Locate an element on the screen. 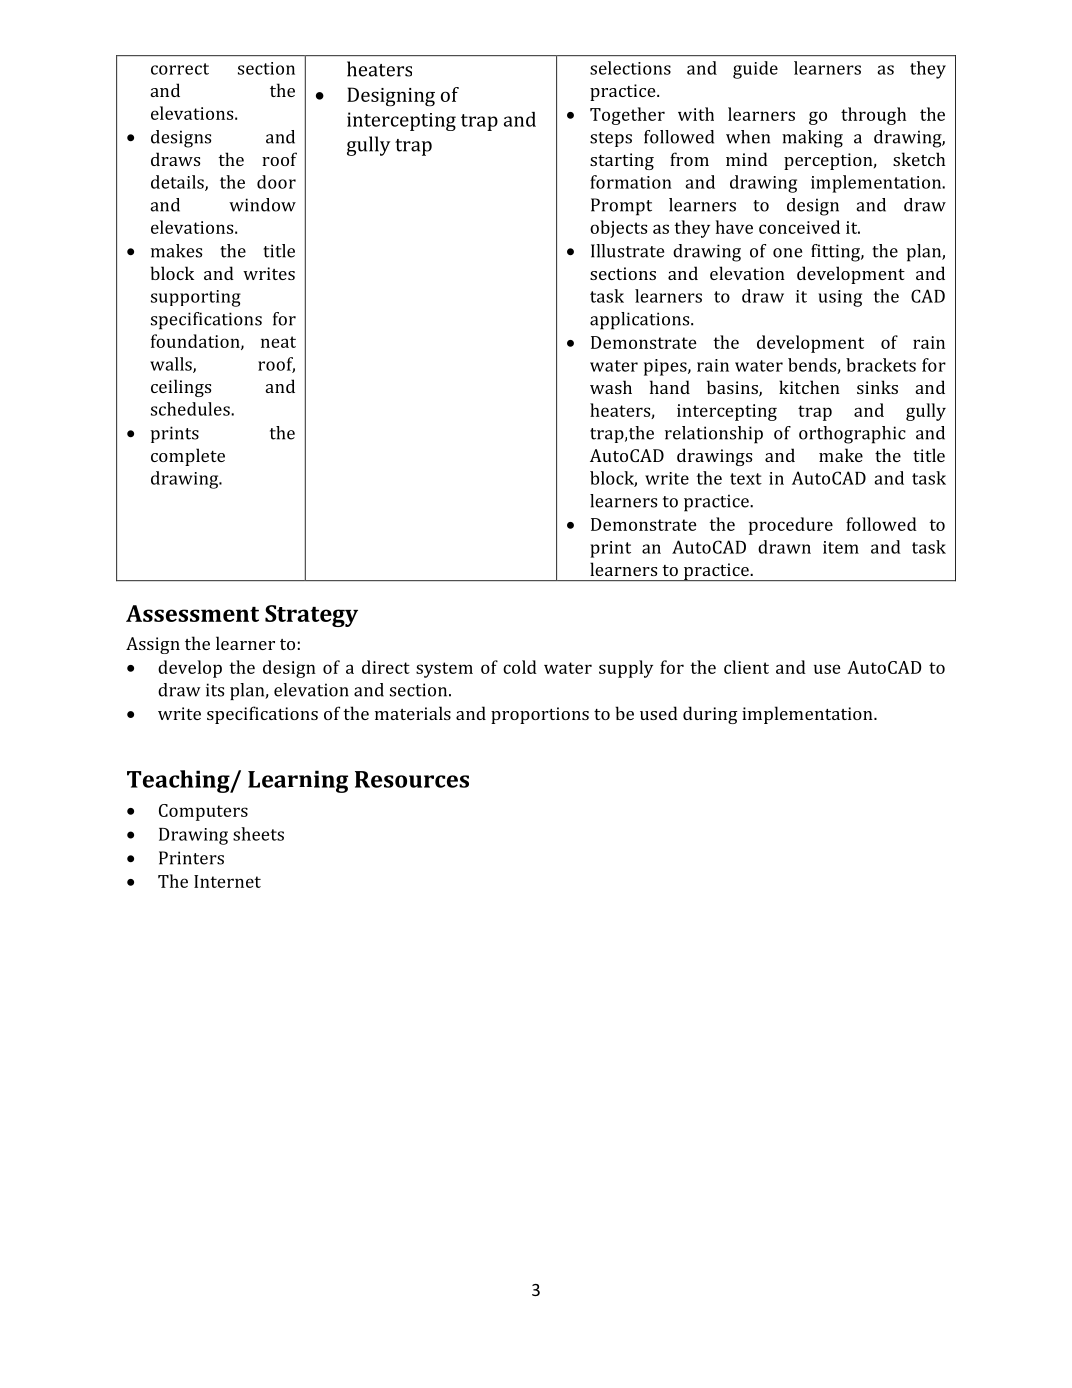 Image resolution: width=1072 pixels, height=1388 pixels. Assessment is located at coordinates (192, 613).
